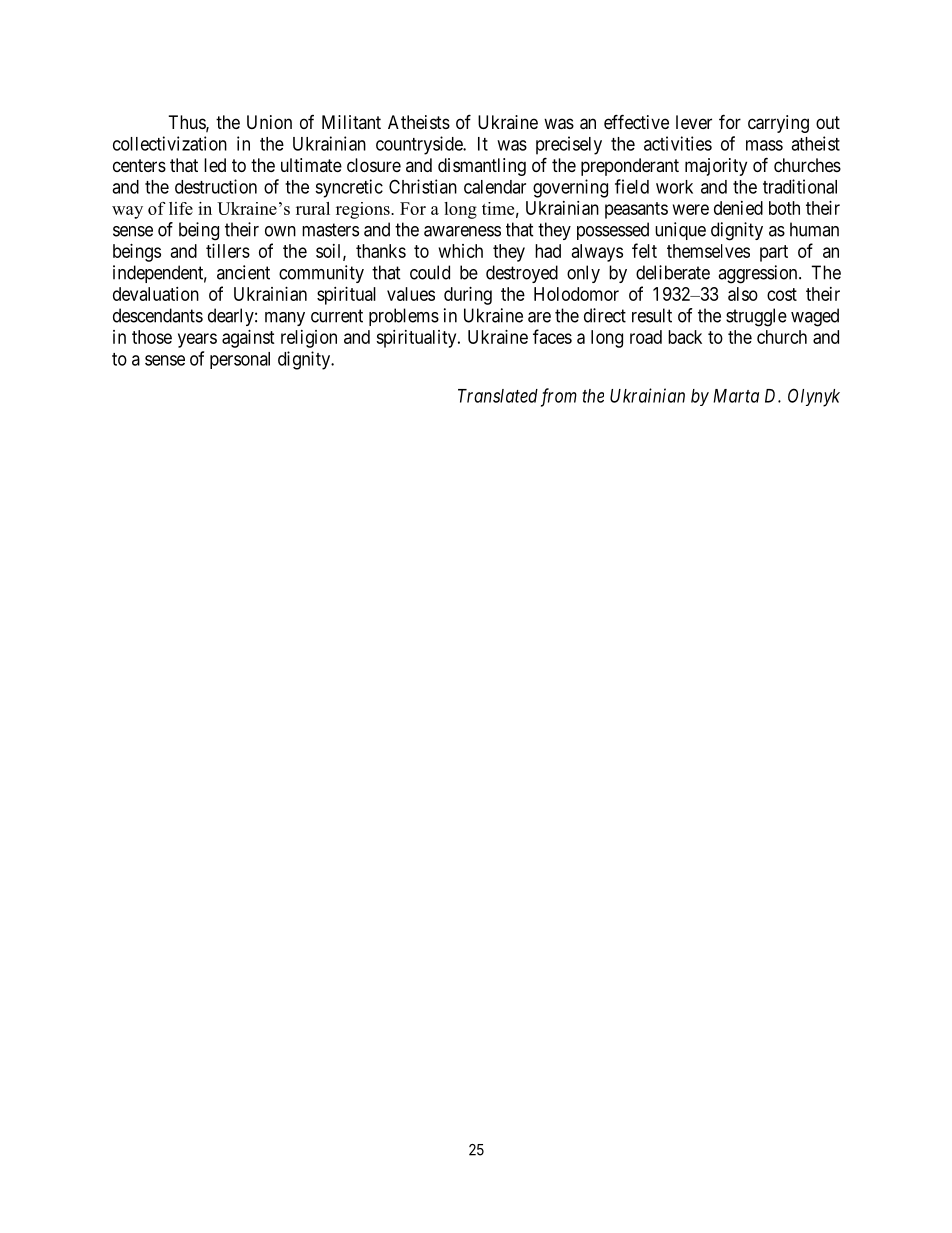 The image size is (952, 1233). I want to click on Union, so click(269, 122).
